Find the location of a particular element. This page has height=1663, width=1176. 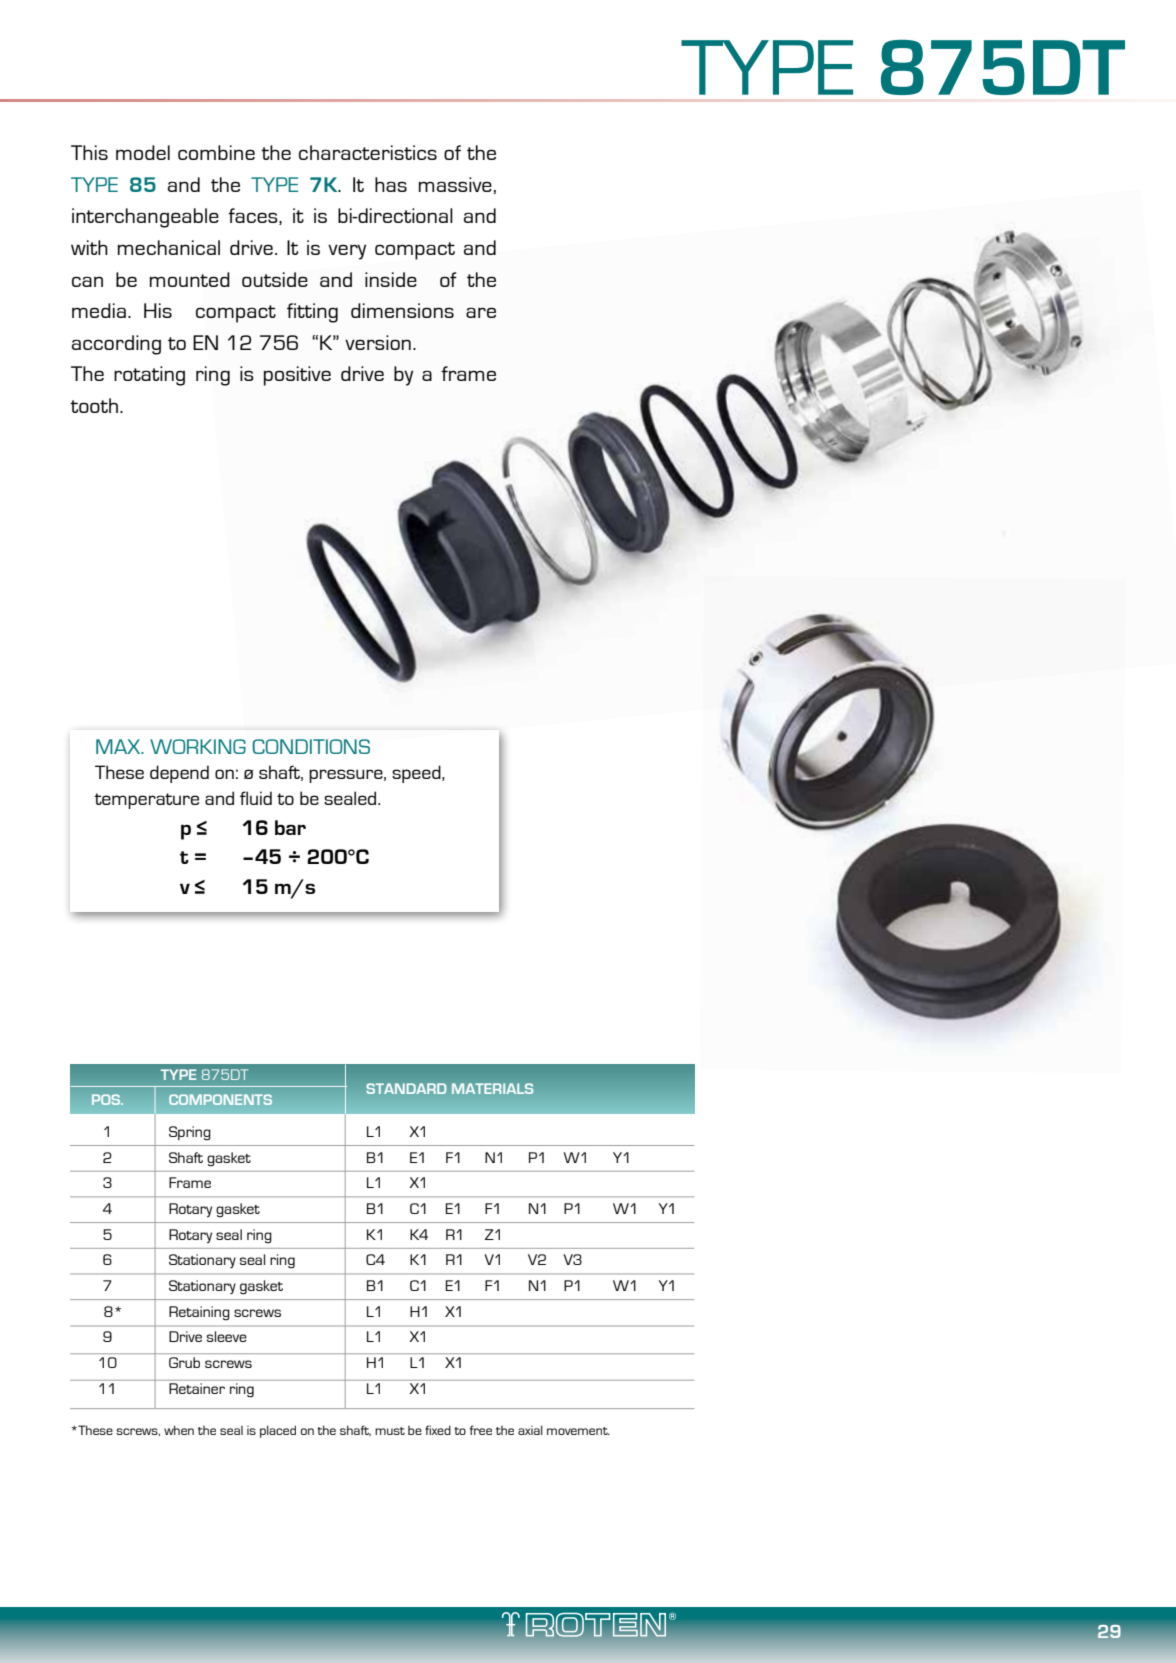

placed is located at coordinates (278, 1431).
